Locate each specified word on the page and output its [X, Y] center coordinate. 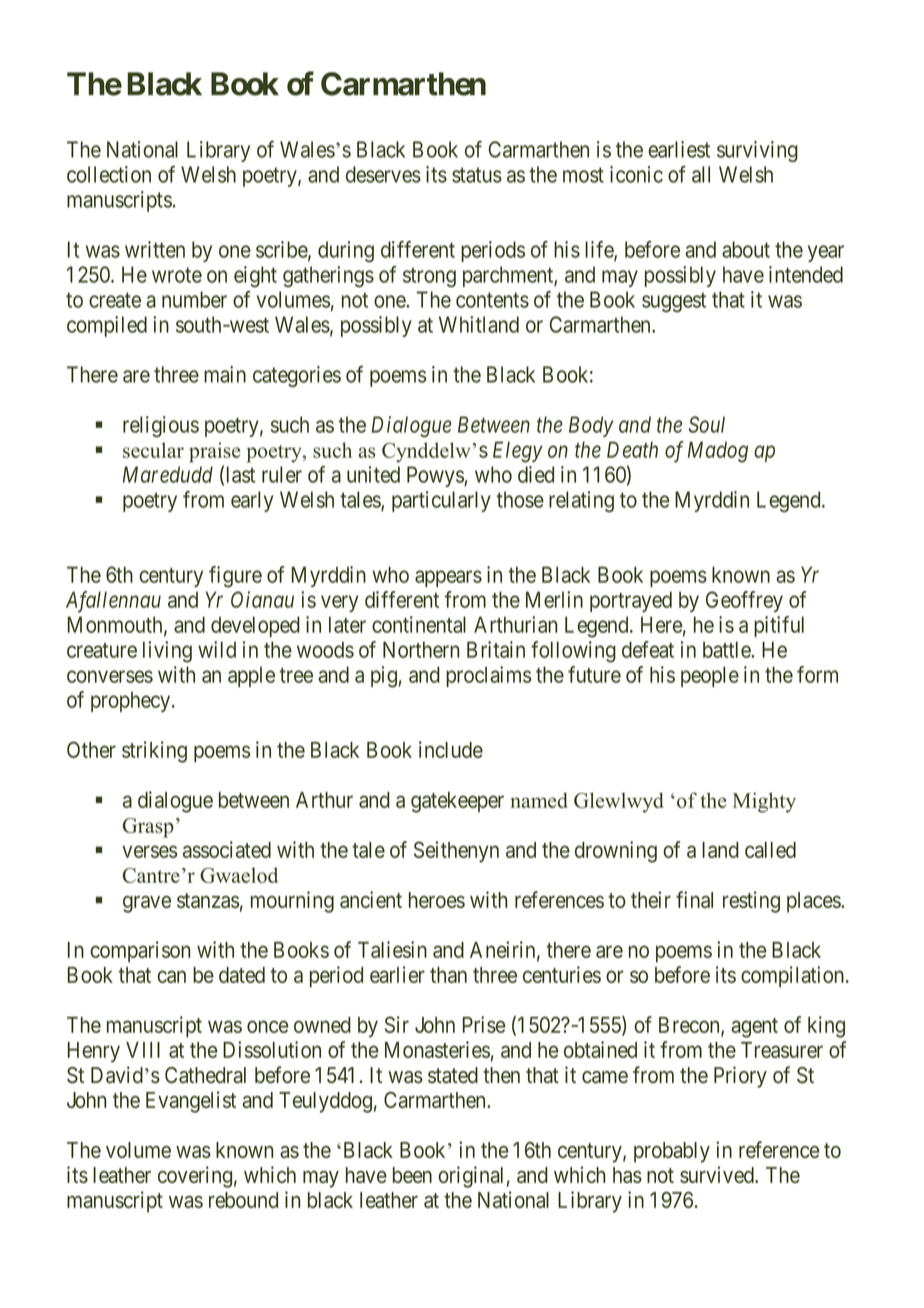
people [710, 676]
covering [195, 1177]
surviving [757, 151]
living [167, 652]
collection [109, 174]
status [477, 175]
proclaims [489, 676]
